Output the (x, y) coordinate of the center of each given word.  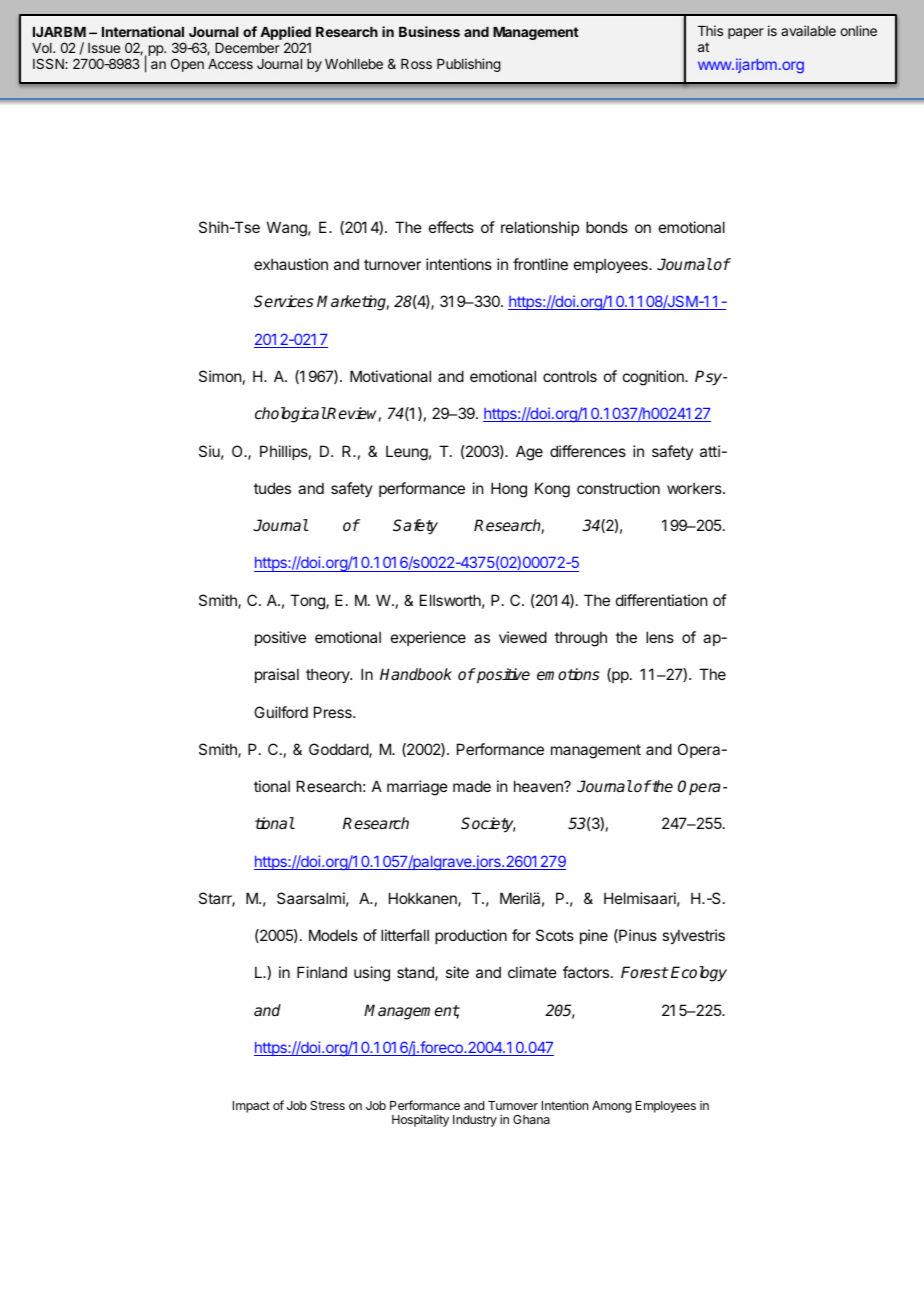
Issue (104, 48)
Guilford (281, 712)
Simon (220, 376)
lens (660, 637)
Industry (475, 1121)
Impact (251, 1107)
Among (611, 1107)
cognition (654, 378)
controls (570, 376)
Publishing (469, 65)
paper (746, 33)
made (472, 786)
